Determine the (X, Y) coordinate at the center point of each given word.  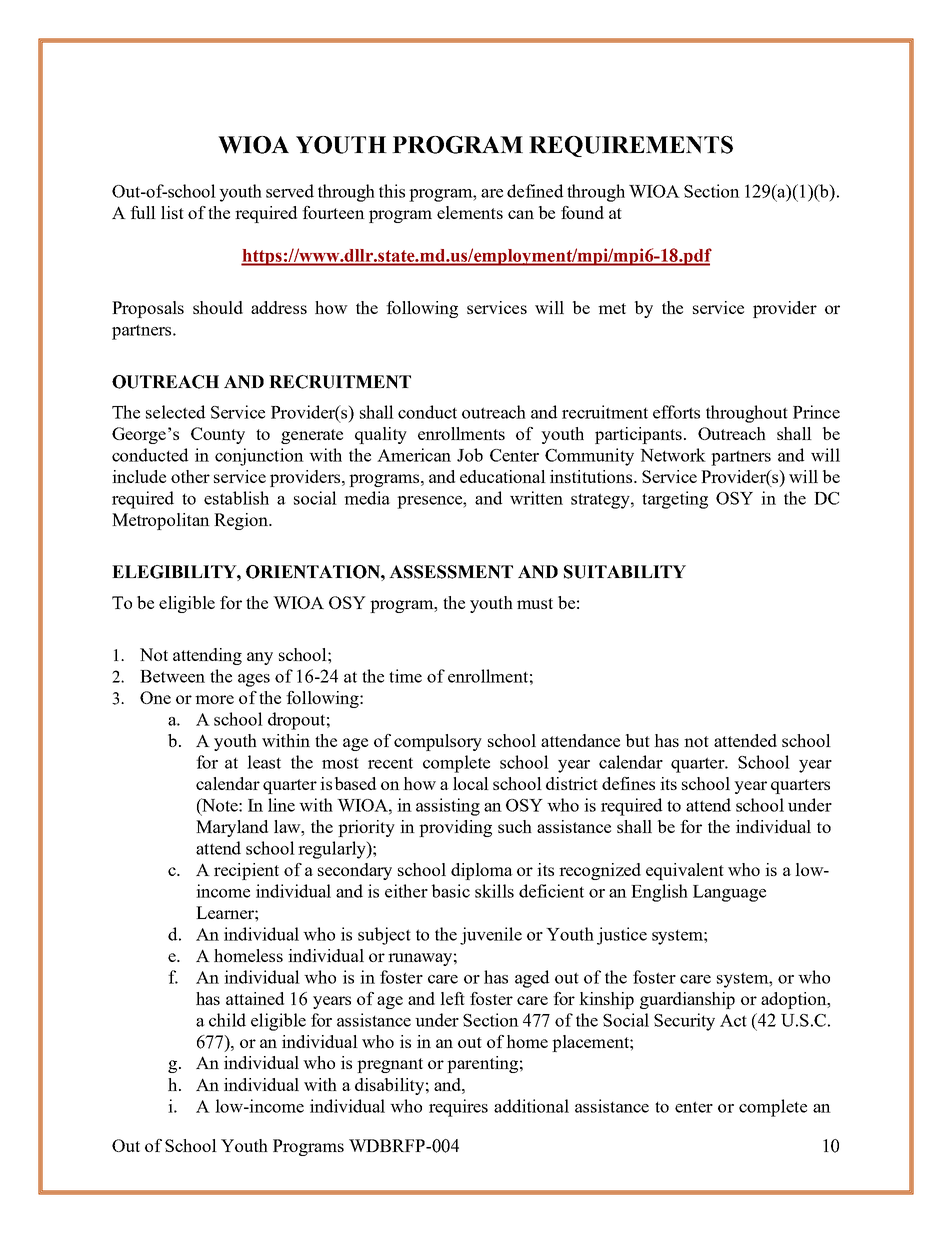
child (227, 1020)
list (172, 212)
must (535, 603)
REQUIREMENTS (631, 146)
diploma (482, 871)
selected (175, 412)
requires (458, 1108)
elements (470, 212)
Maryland (232, 828)
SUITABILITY (625, 572)
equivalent (685, 871)
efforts (676, 412)
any (260, 658)
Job (470, 455)
